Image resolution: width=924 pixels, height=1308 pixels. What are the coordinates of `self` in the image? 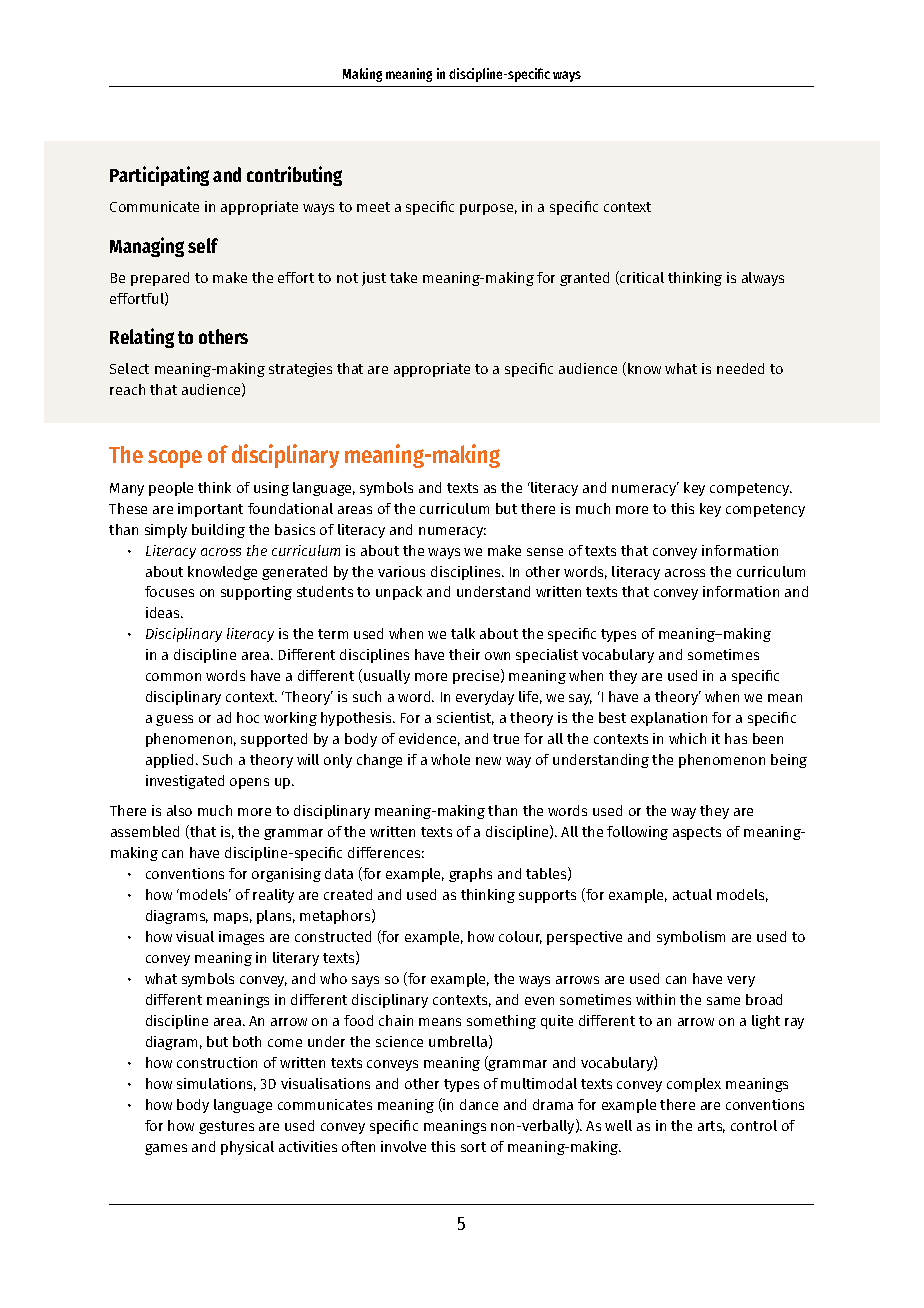 It's located at (203, 245).
